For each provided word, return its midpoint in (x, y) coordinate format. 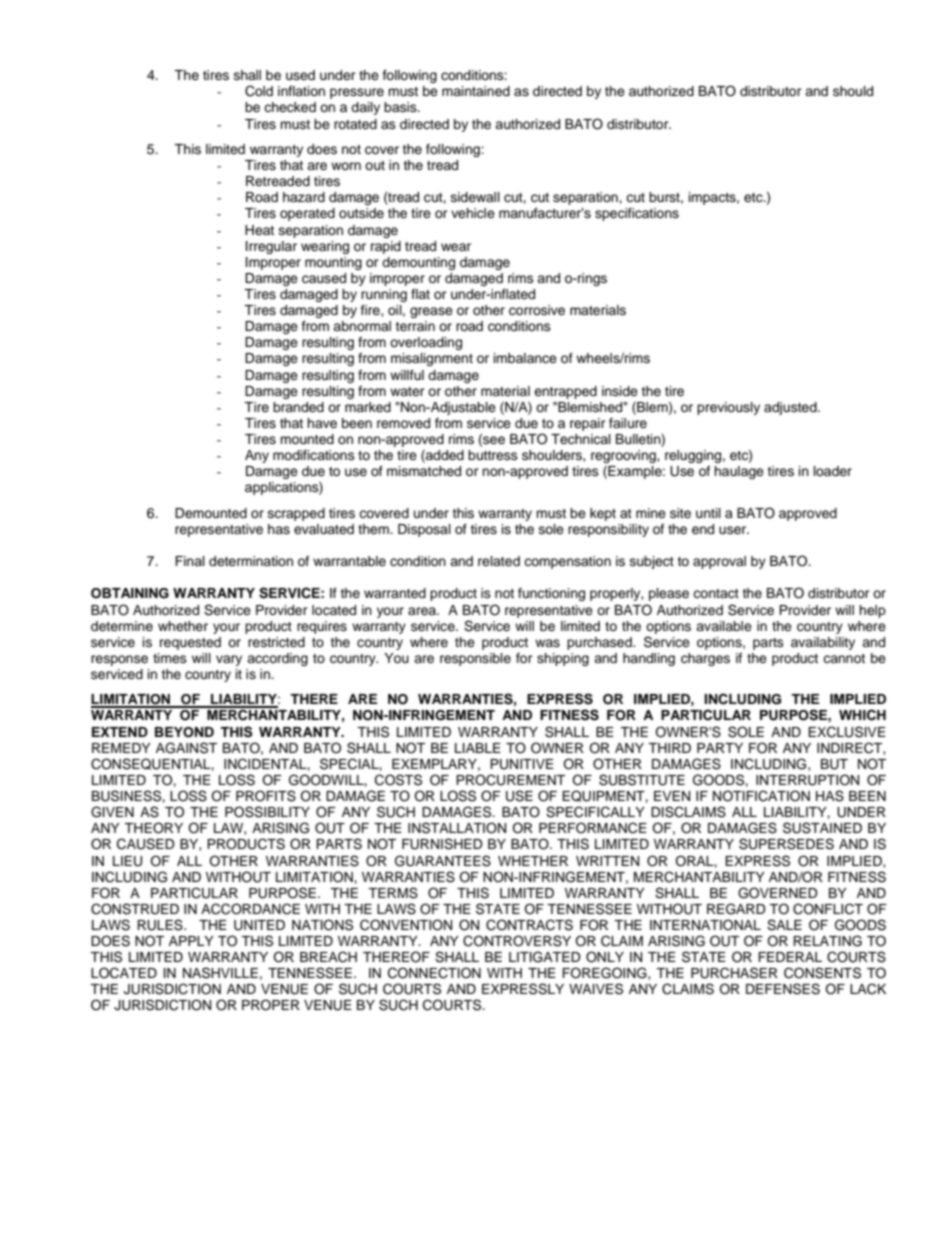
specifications (637, 214)
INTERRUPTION (807, 780)
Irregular (271, 247)
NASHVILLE (220, 973)
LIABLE (478, 748)
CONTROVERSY (517, 941)
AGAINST (186, 748)
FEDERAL (790, 957)
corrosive (537, 310)
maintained (476, 91)
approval (719, 562)
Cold (259, 91)
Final (190, 561)
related (499, 561)
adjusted (791, 408)
